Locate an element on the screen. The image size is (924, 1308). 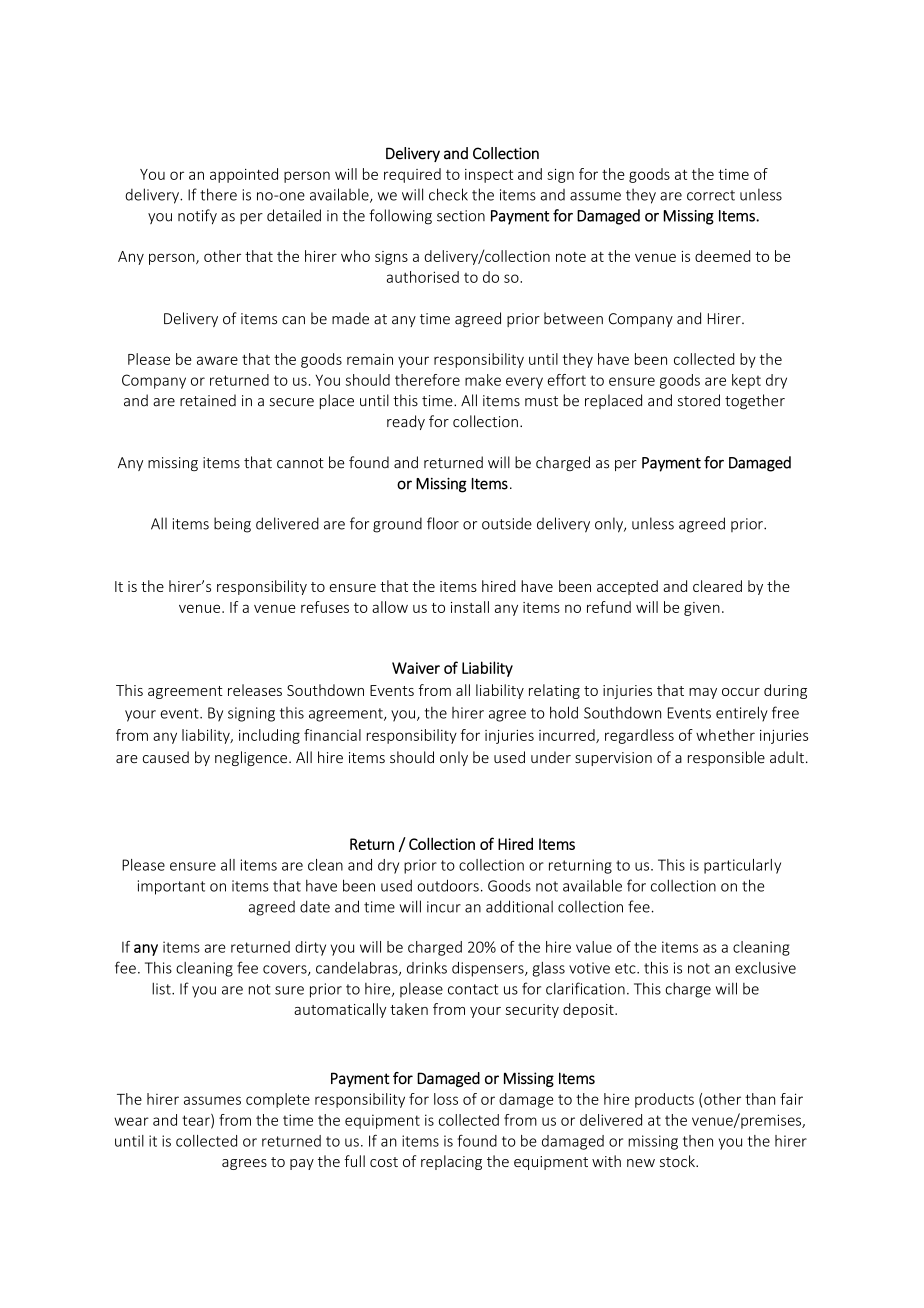
may is located at coordinates (703, 693).
